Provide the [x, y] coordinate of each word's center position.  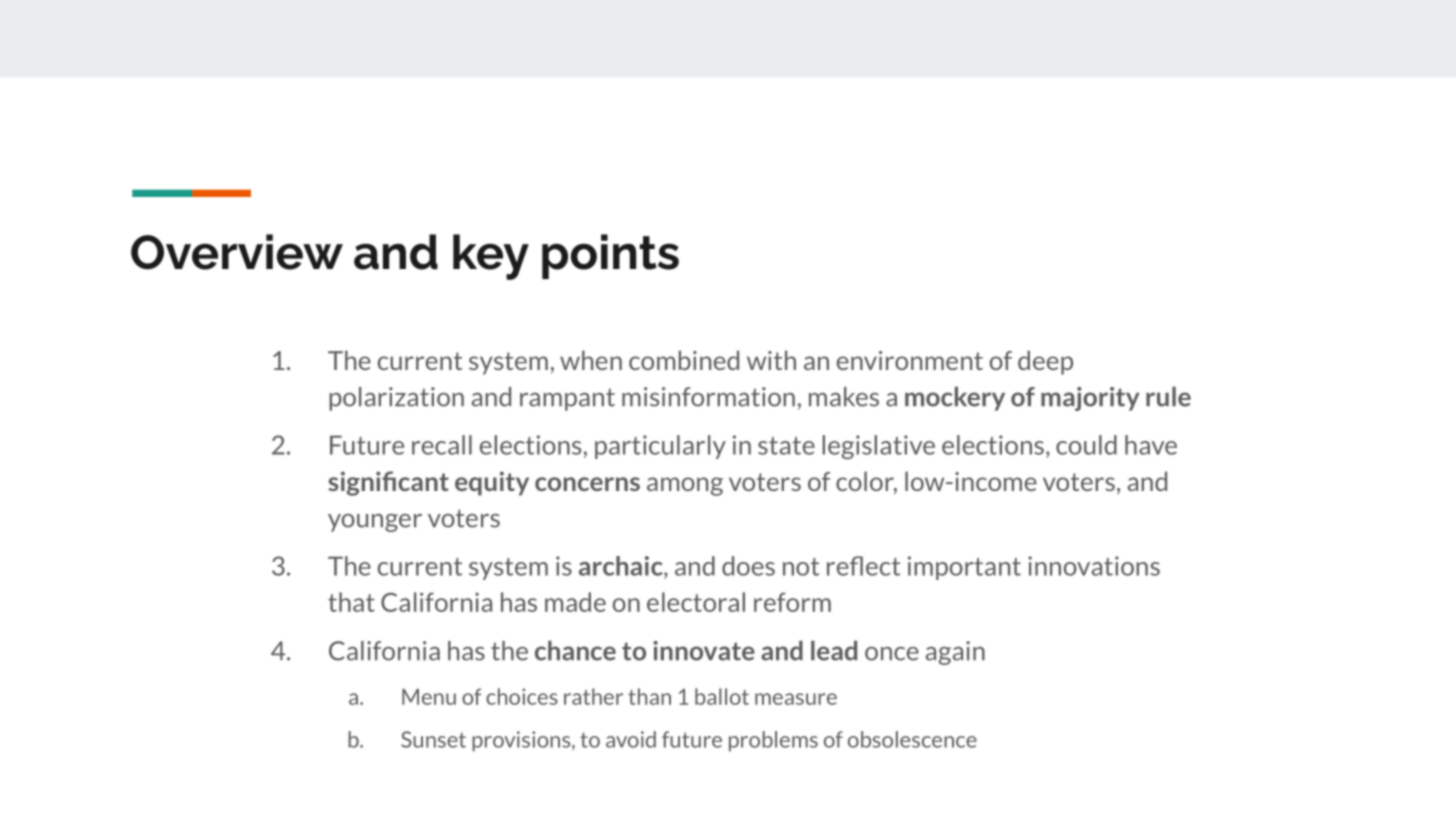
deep [1045, 362]
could [1086, 445]
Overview [237, 252]
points [610, 256]
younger [375, 523]
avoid [631, 739]
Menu [429, 697]
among [685, 486]
